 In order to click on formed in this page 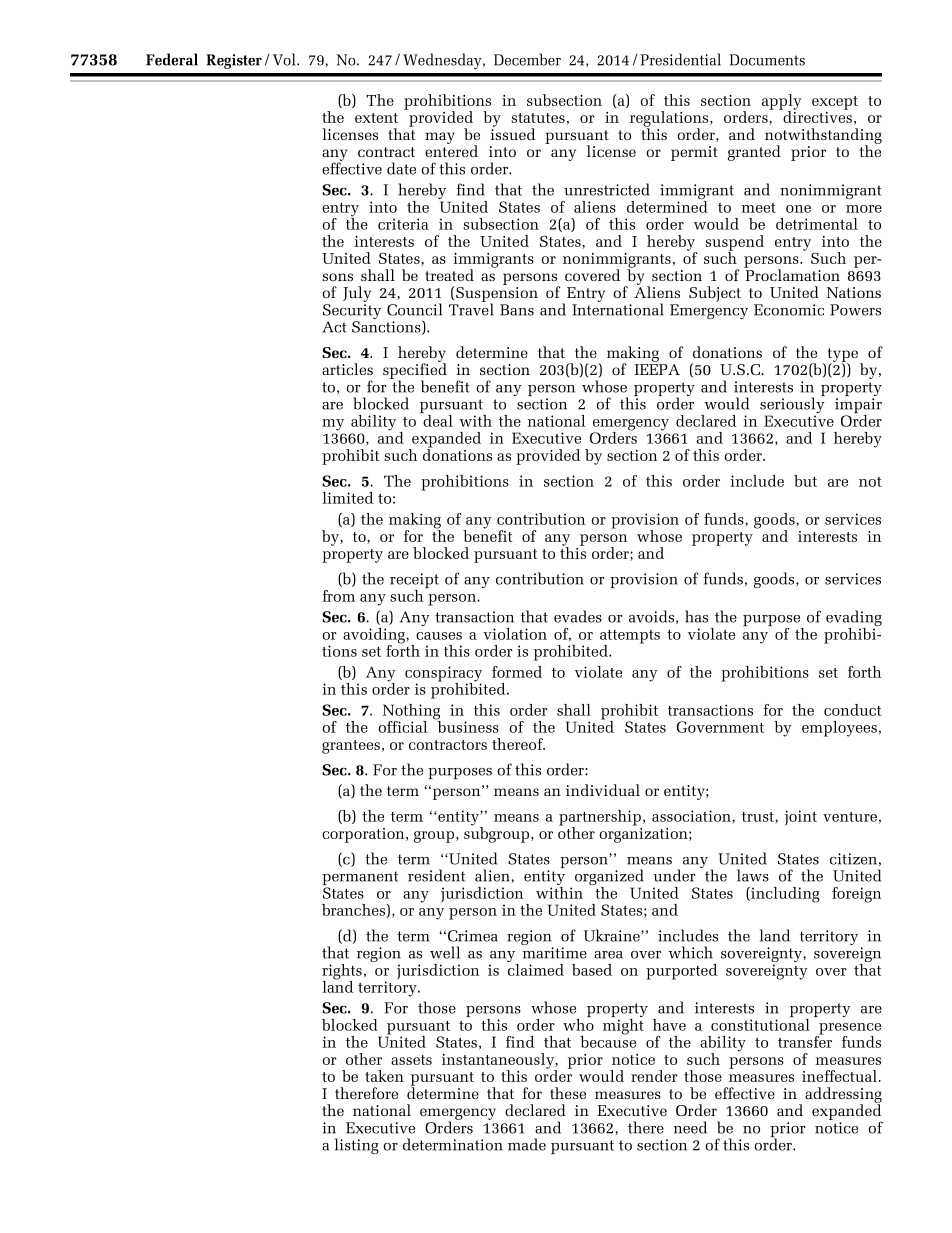, I will do `click(517, 672)`.
